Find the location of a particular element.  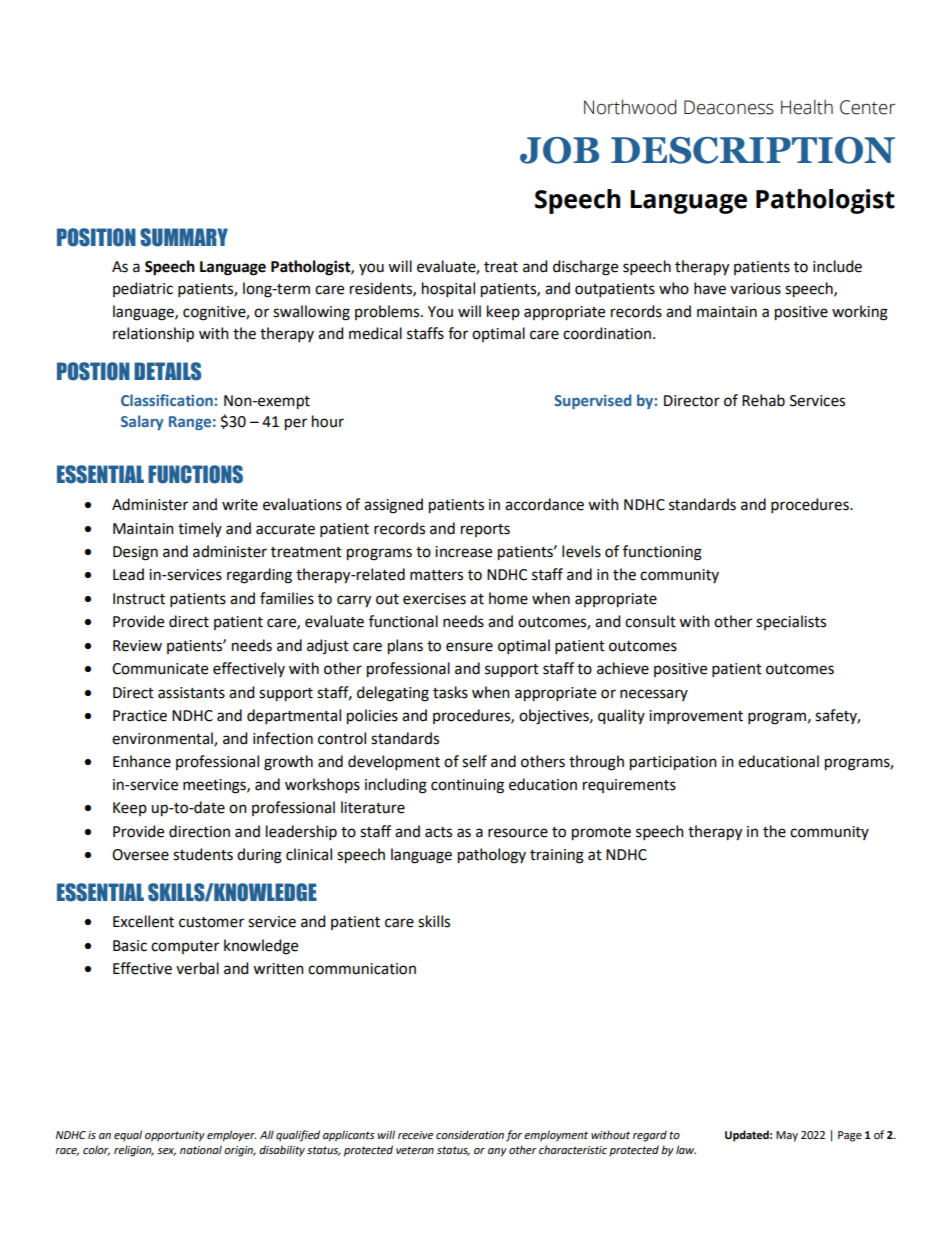

DETAILS is located at coordinates (167, 371).
